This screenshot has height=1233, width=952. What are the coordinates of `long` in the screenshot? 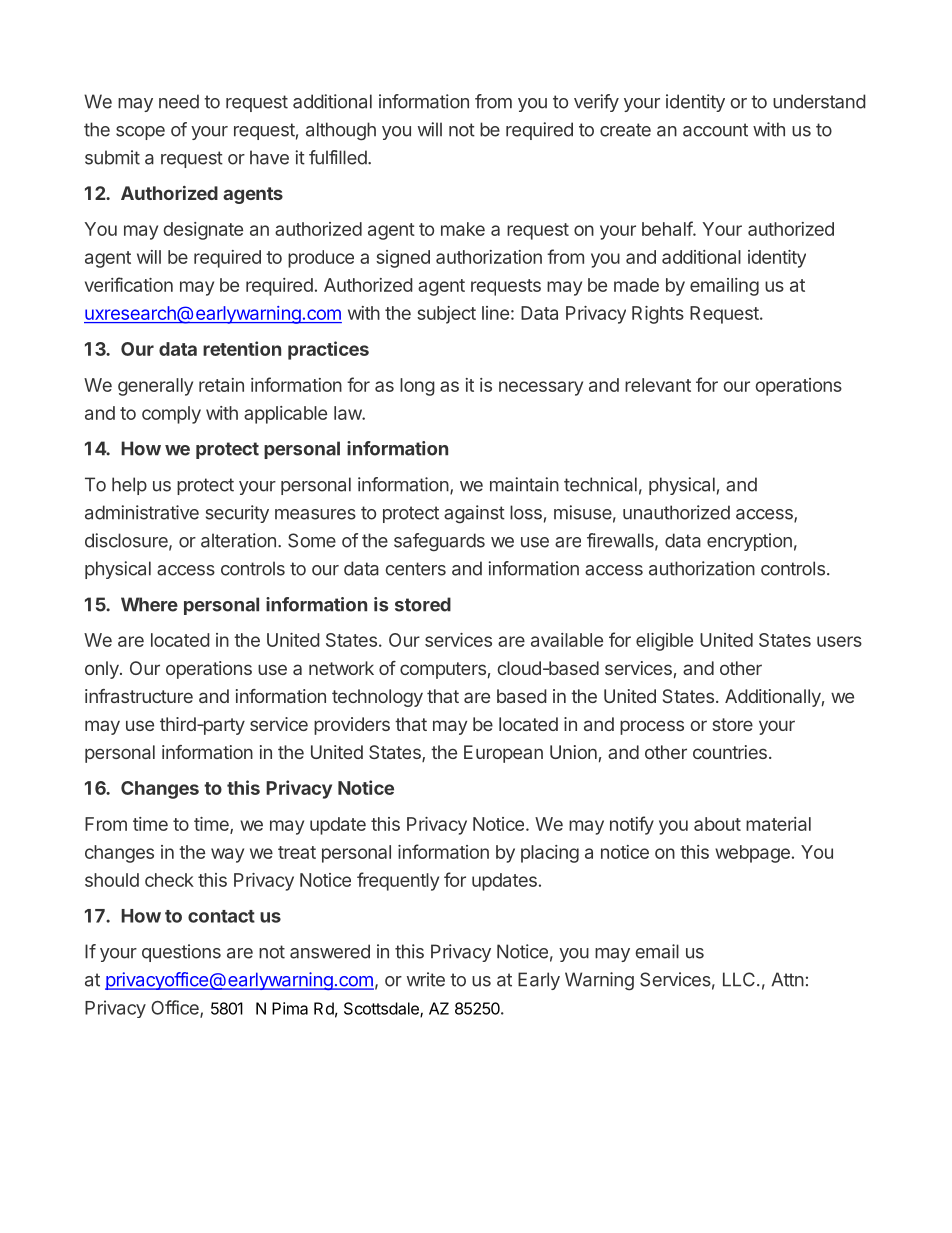 It's located at (417, 387).
